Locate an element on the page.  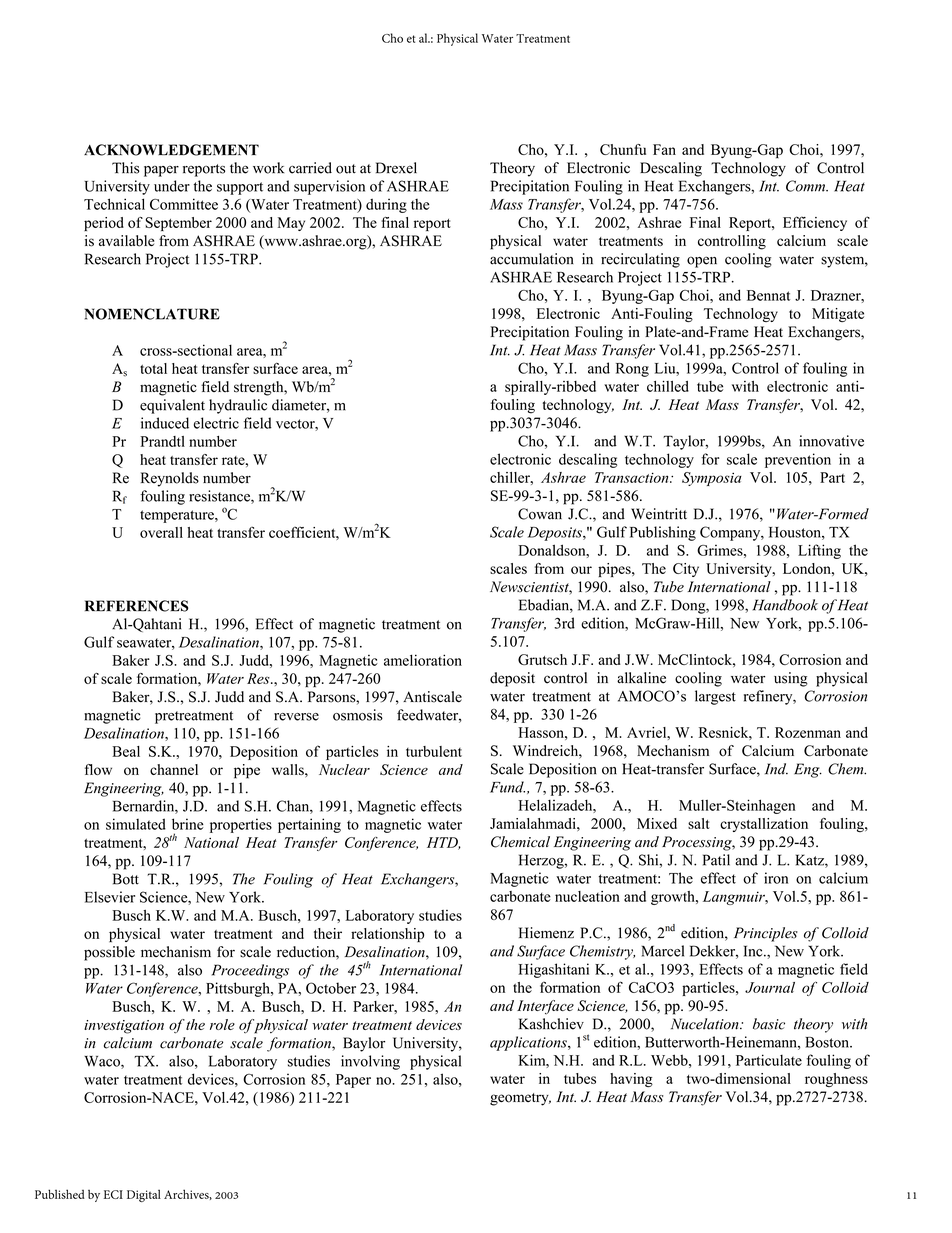
REFERENCES is located at coordinates (136, 606).
